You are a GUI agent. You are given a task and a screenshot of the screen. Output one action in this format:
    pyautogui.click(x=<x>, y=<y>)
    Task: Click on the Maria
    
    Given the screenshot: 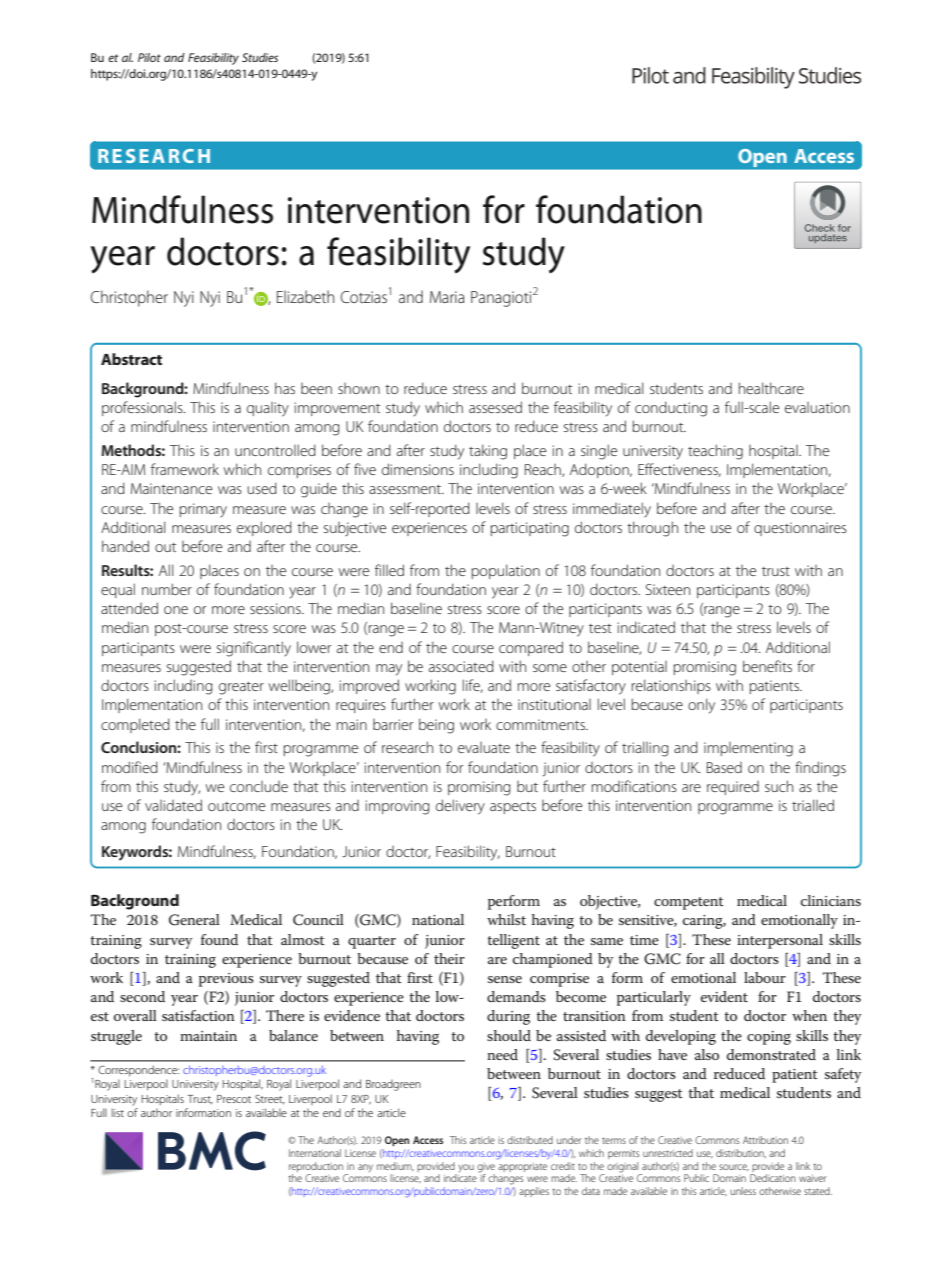 What is the action you would take?
    pyautogui.click(x=447, y=297)
